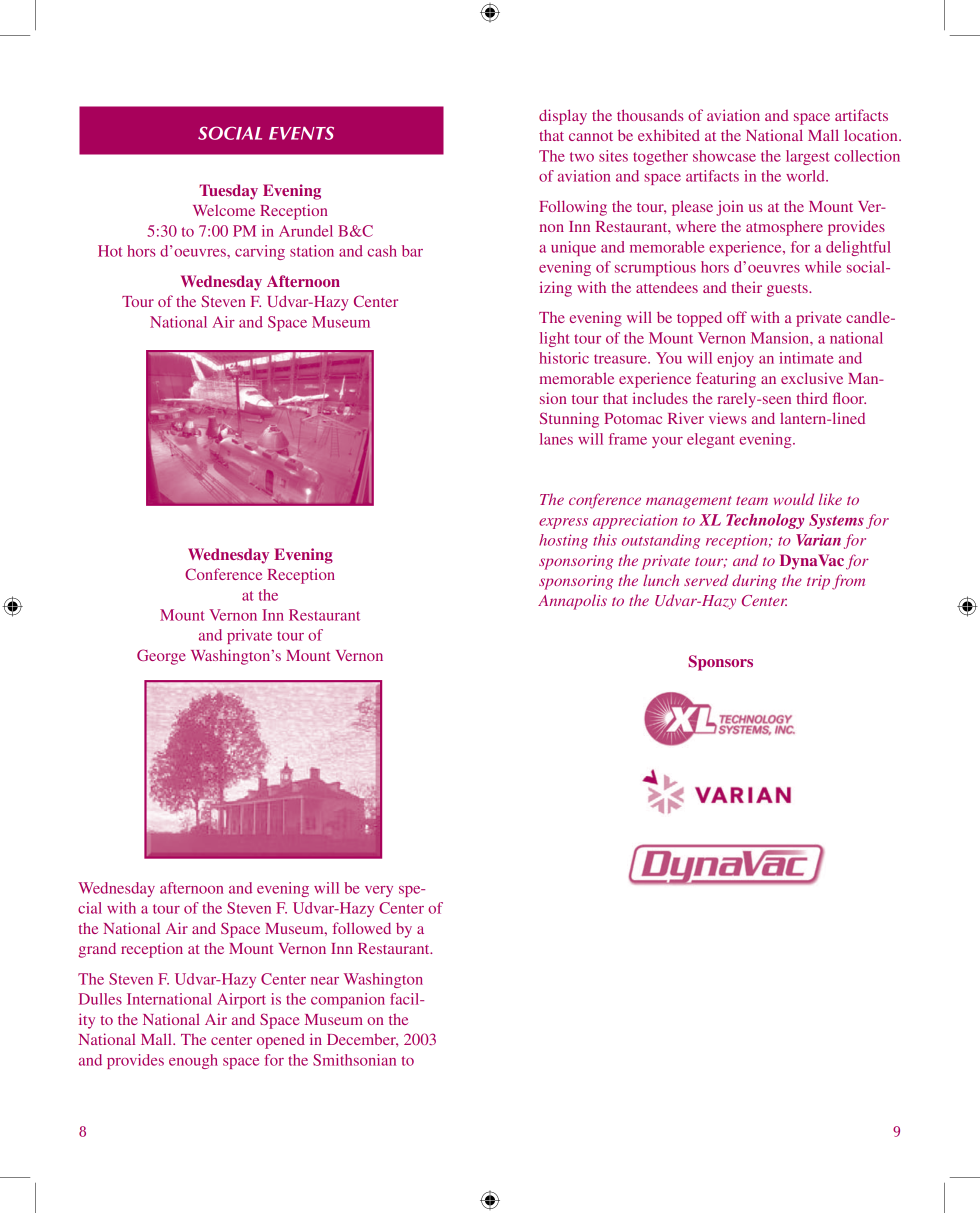 The width and height of the image is (980, 1213). What do you see at coordinates (228, 192) in the image?
I see `Tuesday` at bounding box center [228, 192].
